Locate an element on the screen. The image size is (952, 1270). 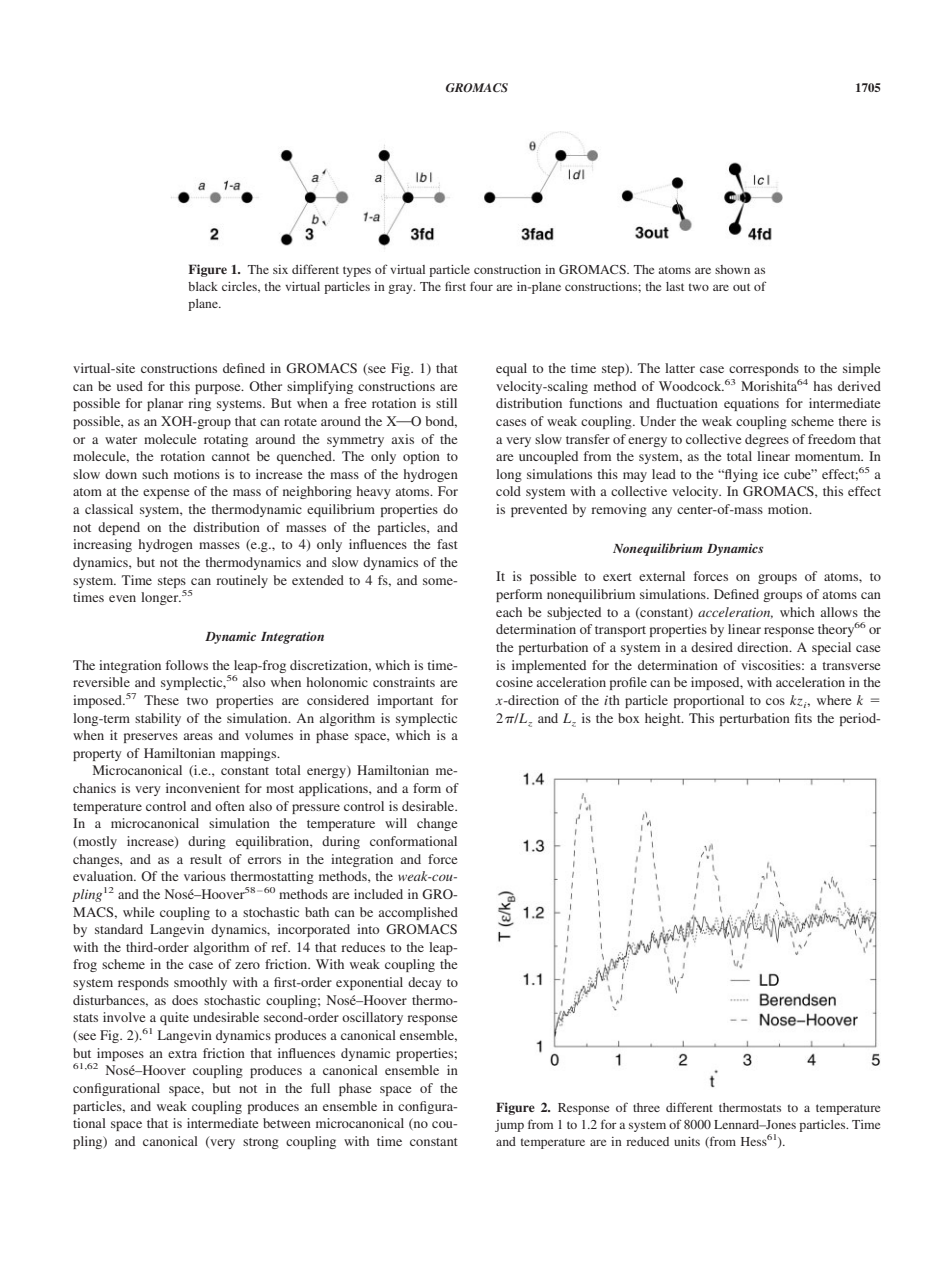
four is located at coordinates (481, 286).
